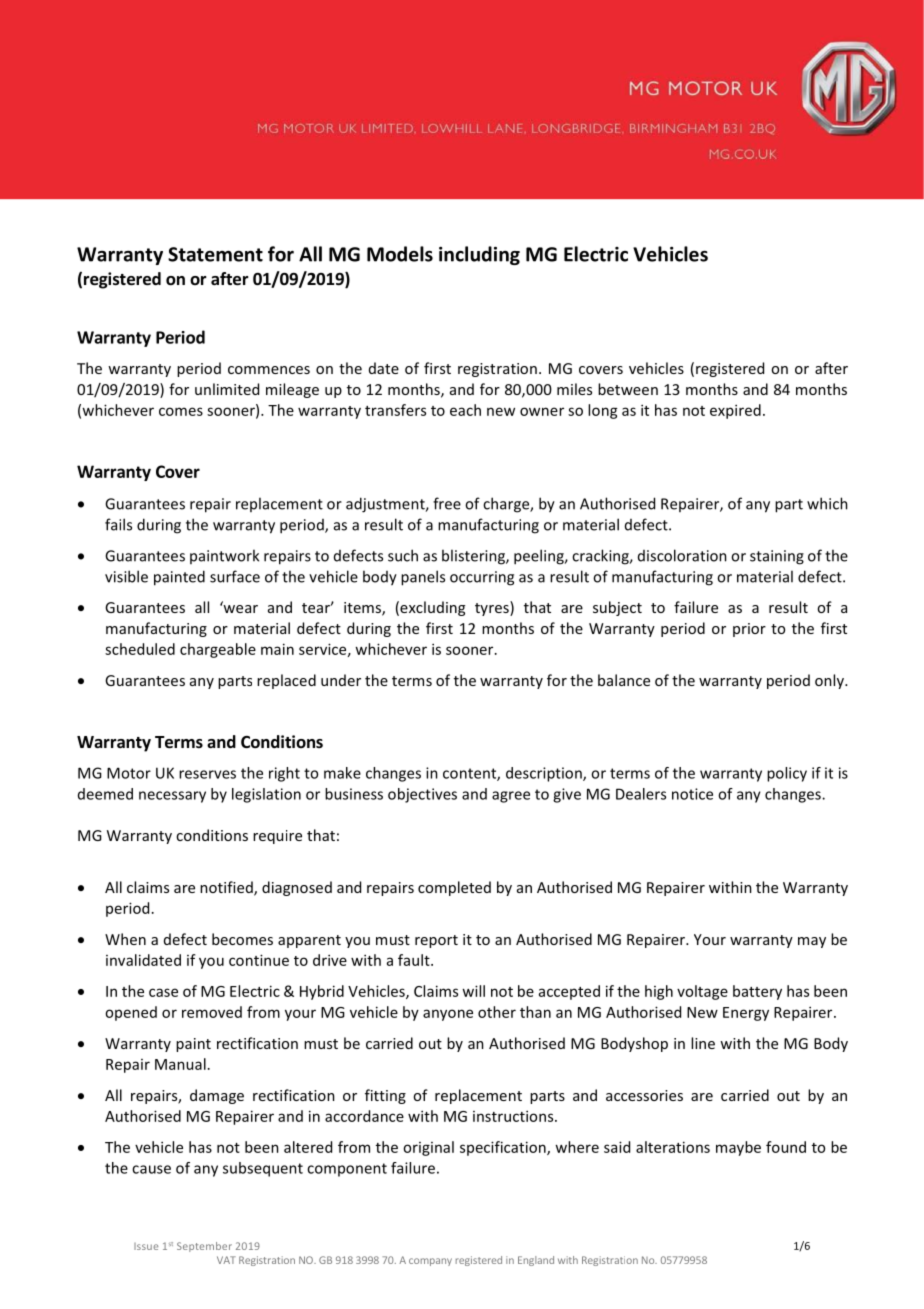 This screenshot has width=924, height=1309. Describe the element at coordinates (422, 795) in the screenshot. I see `objectives` at that location.
